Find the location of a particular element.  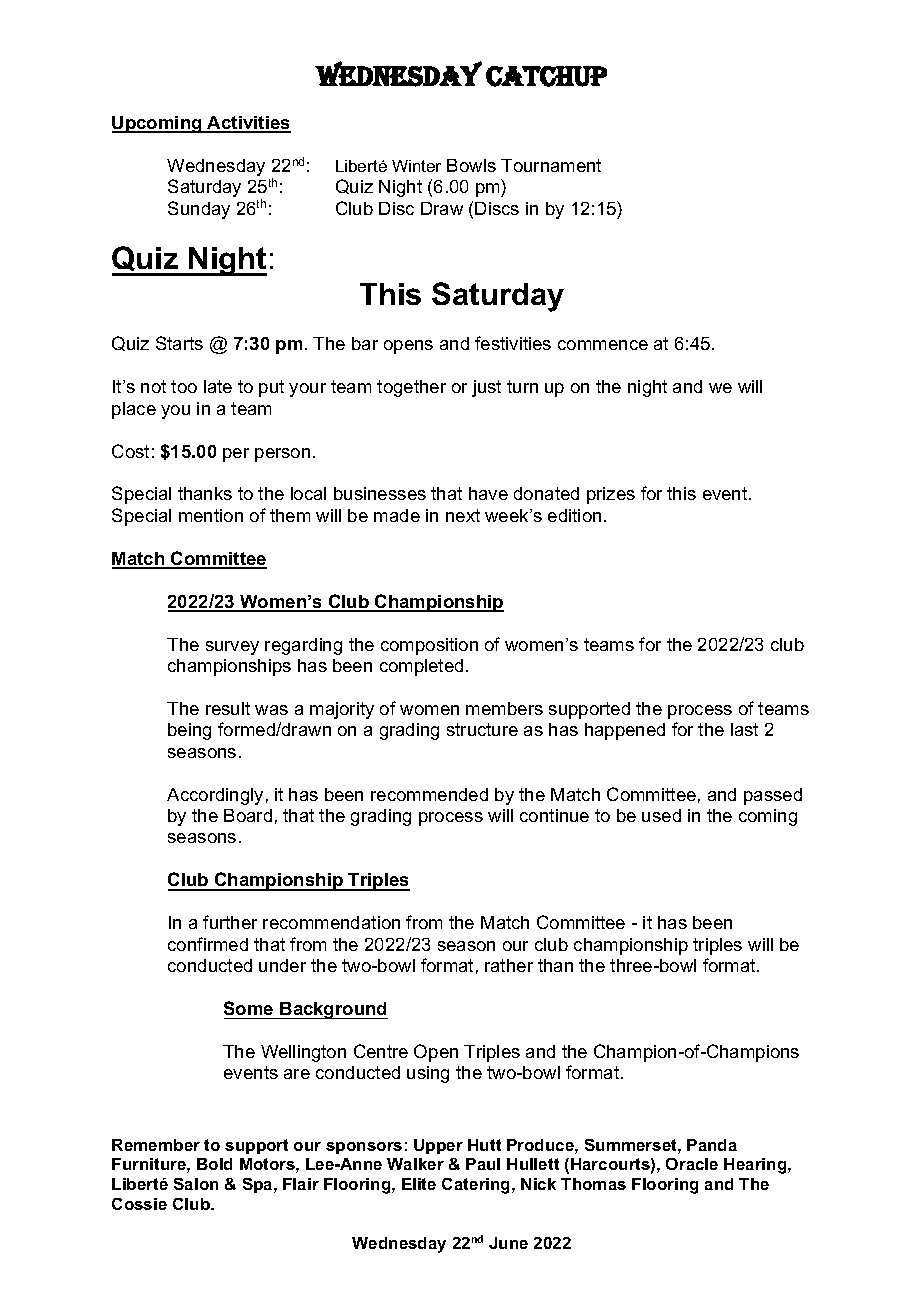

completed is located at coordinates (421, 667).
